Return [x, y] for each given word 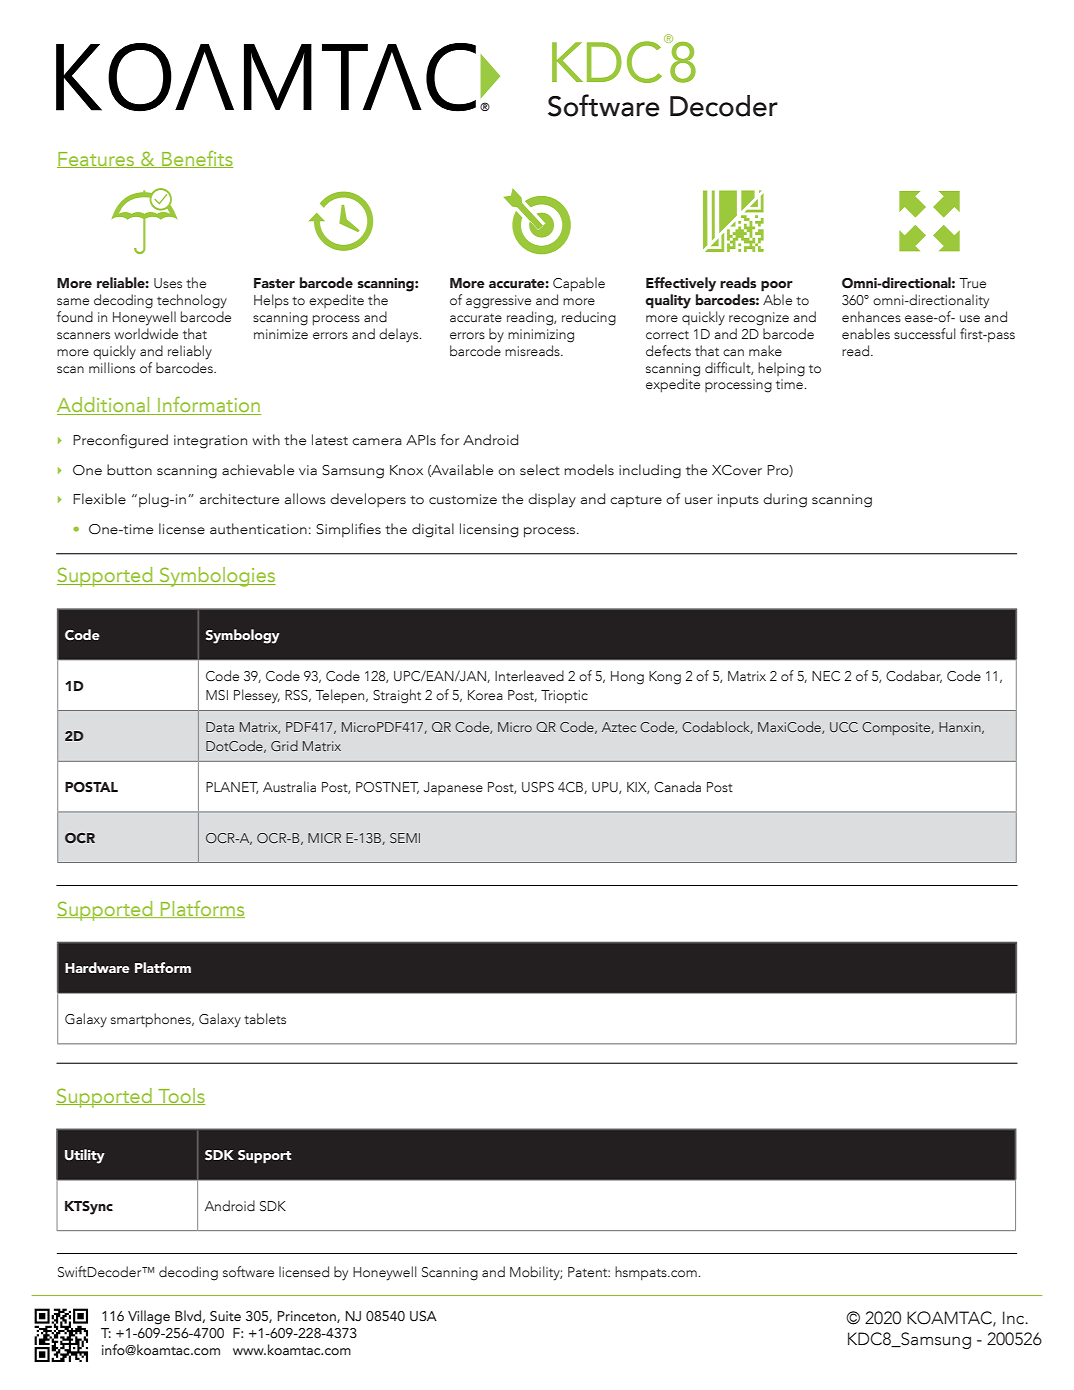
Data [220, 727]
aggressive [498, 302]
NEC [826, 676]
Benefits [196, 159]
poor [777, 286]
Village [149, 1317]
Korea [485, 695]
